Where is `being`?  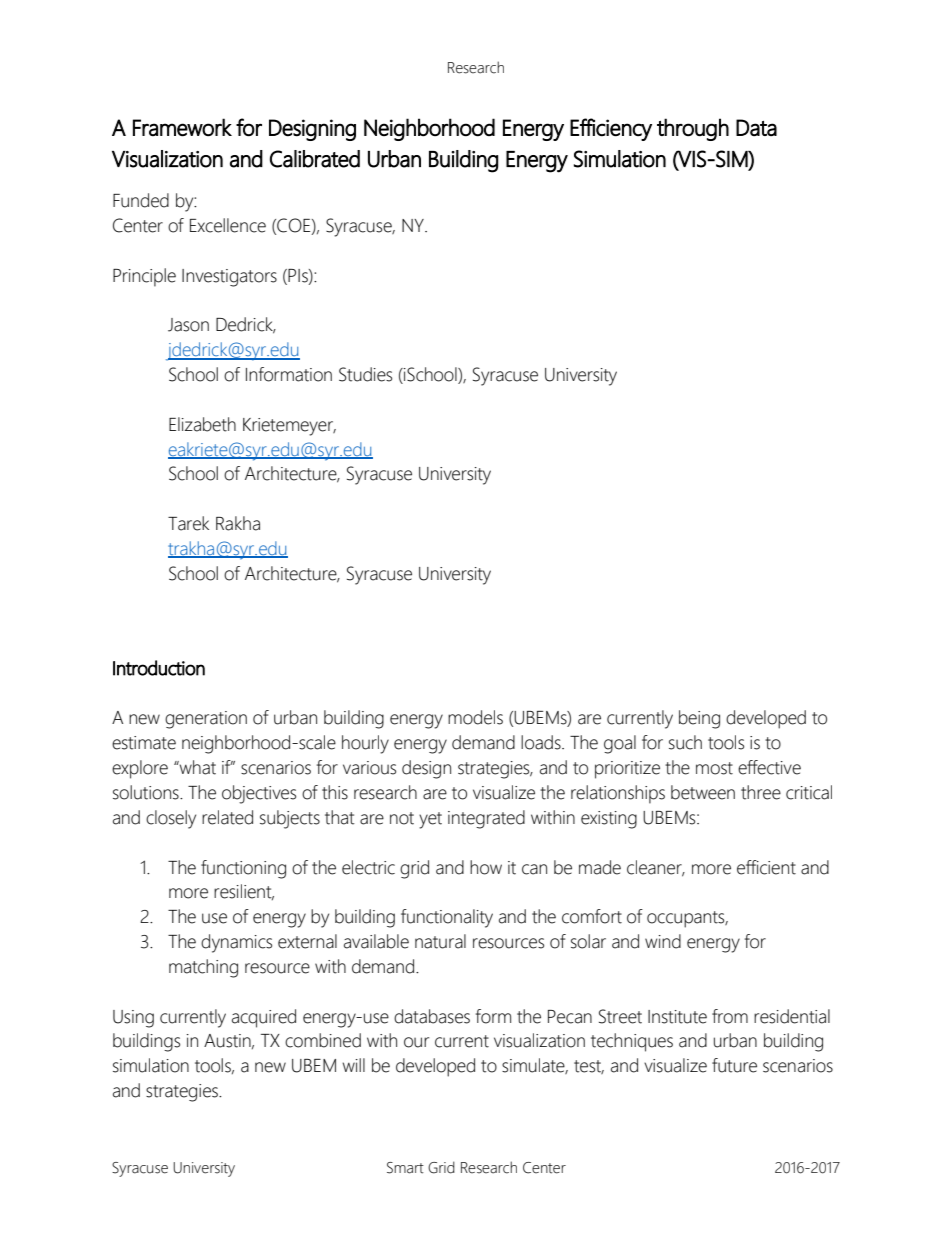
being is located at coordinates (699, 719).
